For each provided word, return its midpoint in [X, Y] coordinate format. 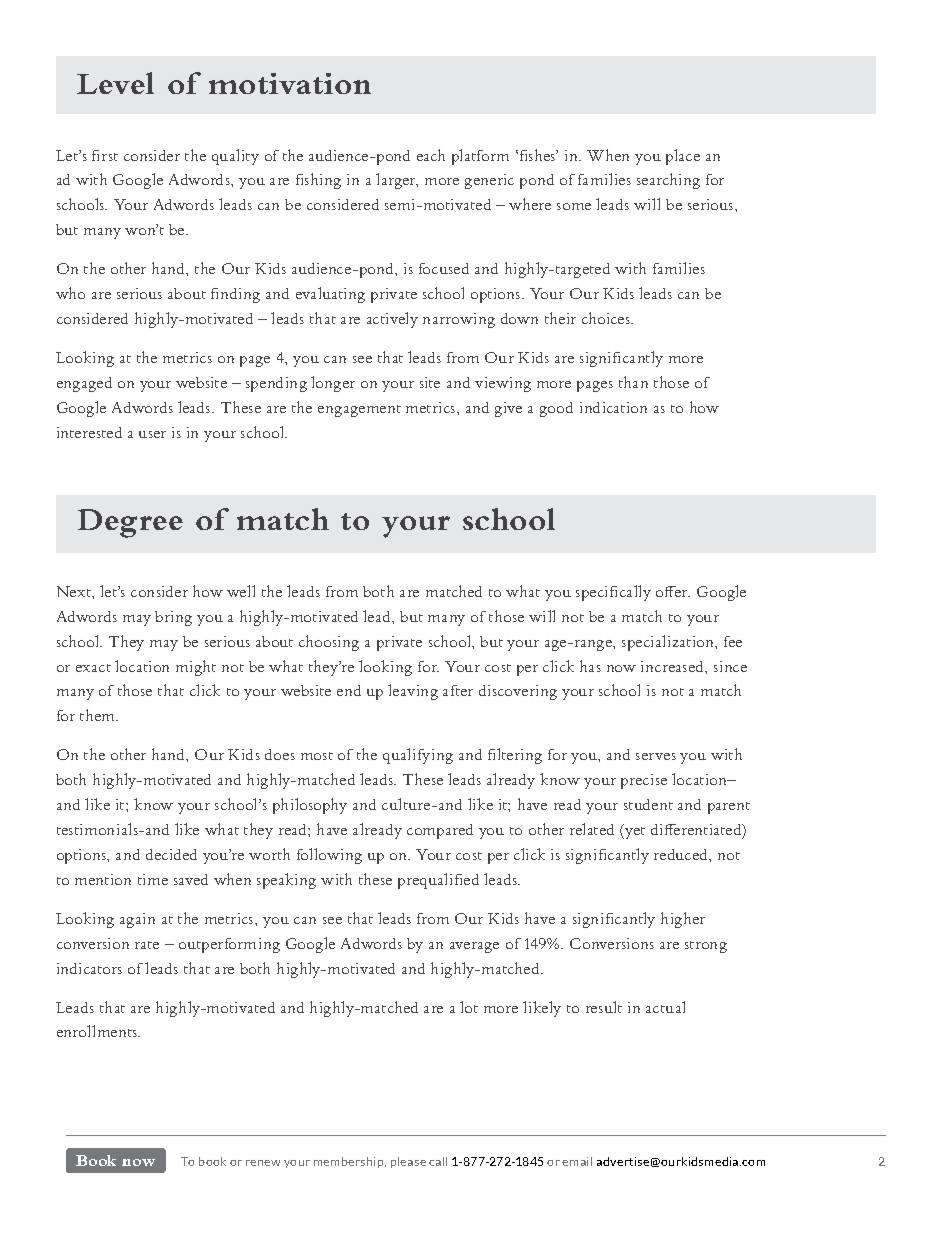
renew [263, 1163]
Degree [130, 523]
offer [673, 591]
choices [607, 318]
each [431, 155]
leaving [413, 692]
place [683, 157]
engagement [359, 411]
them [99, 715]
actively [392, 320]
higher [683, 920]
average [474, 947]
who [70, 293]
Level [115, 83]
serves [656, 756]
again [137, 920]
